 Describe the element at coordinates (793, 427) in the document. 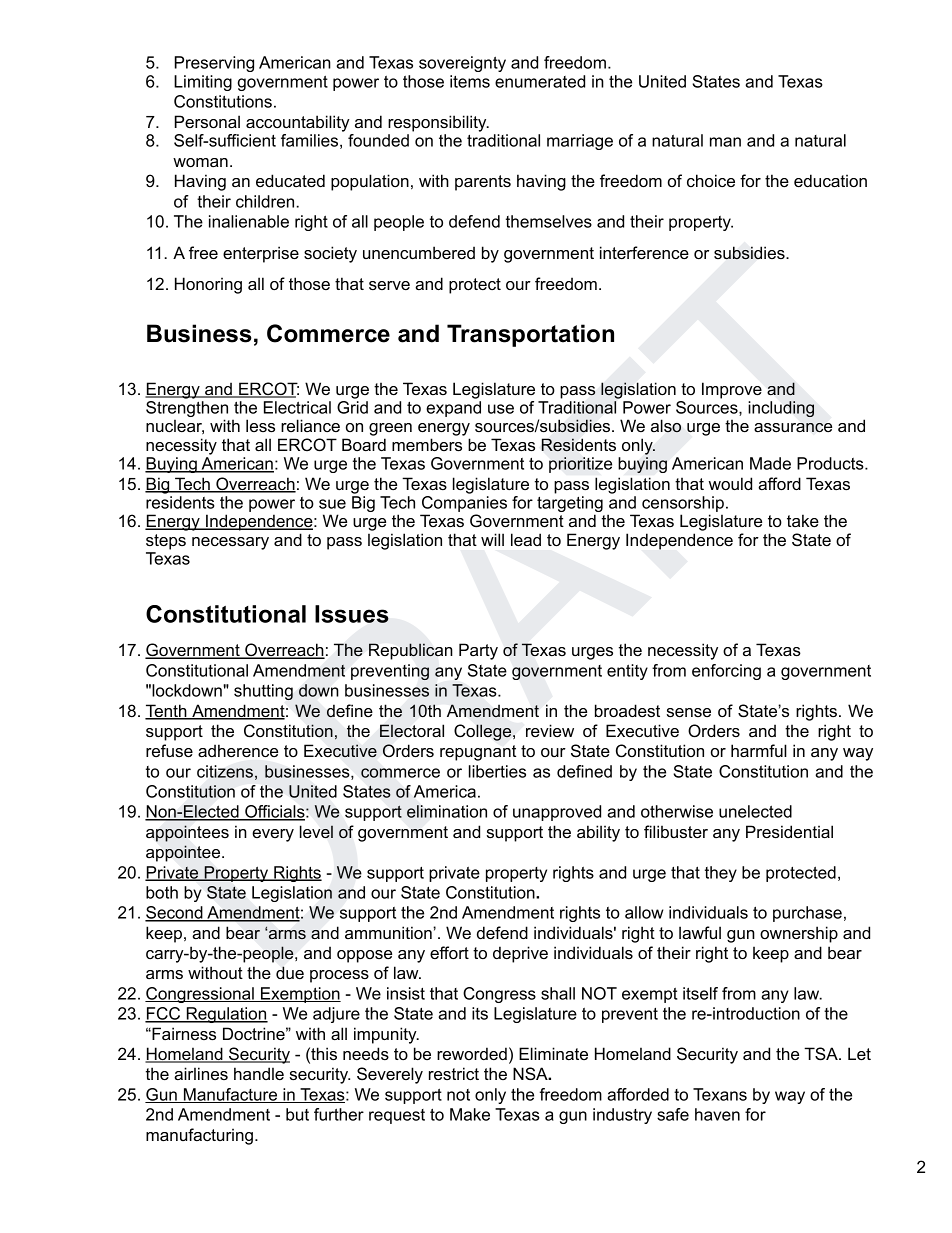

I see `assurance` at that location.
